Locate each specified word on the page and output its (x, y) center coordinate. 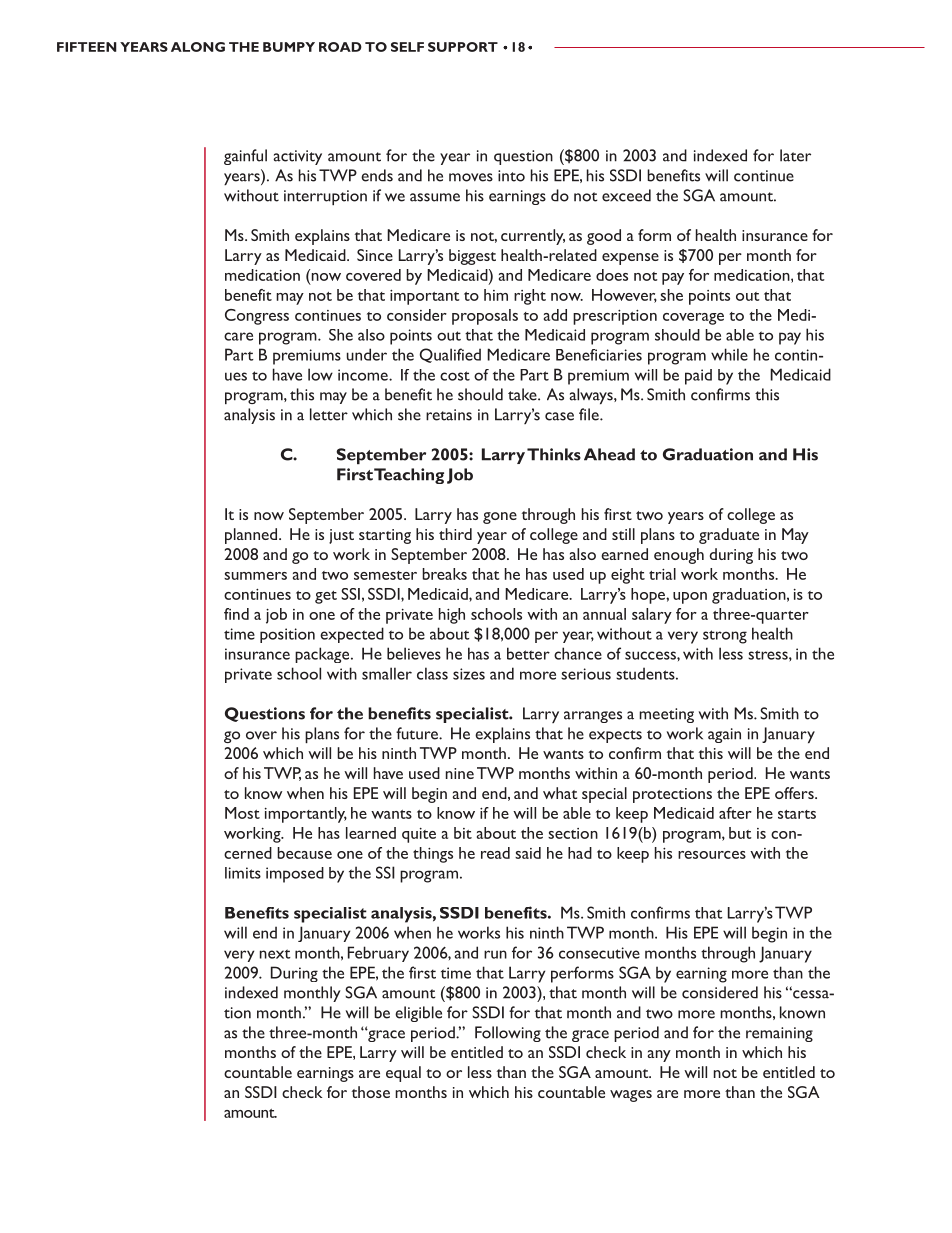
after (735, 813)
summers (255, 576)
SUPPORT (463, 47)
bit (463, 833)
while (729, 354)
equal (403, 1074)
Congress (257, 317)
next (275, 954)
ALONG (198, 47)
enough (679, 556)
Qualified (450, 355)
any (659, 1056)
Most (242, 813)
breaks (444, 574)
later (795, 155)
